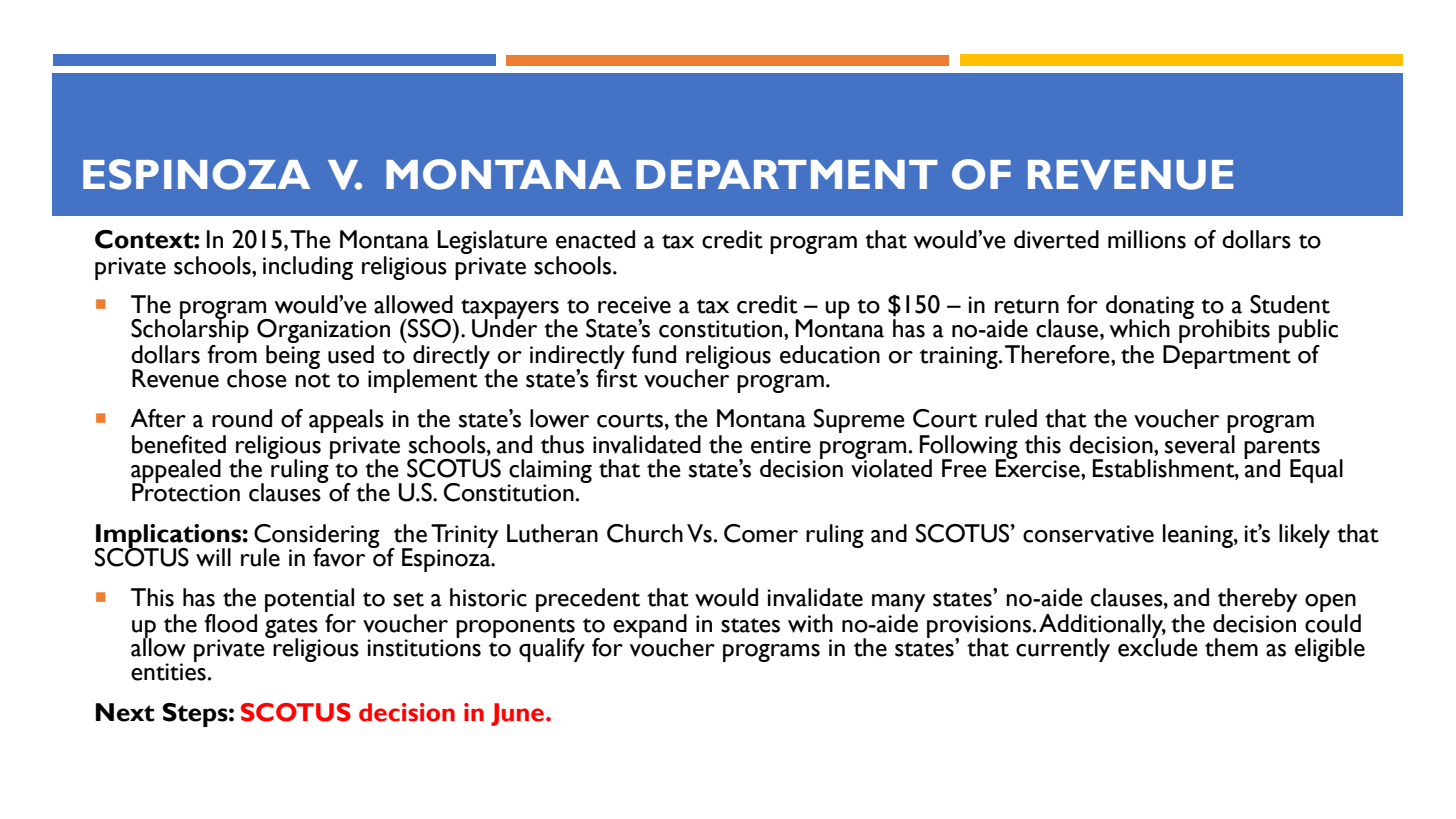 The height and width of the image is (819, 1456). I want to click on enacted, so click(595, 239).
